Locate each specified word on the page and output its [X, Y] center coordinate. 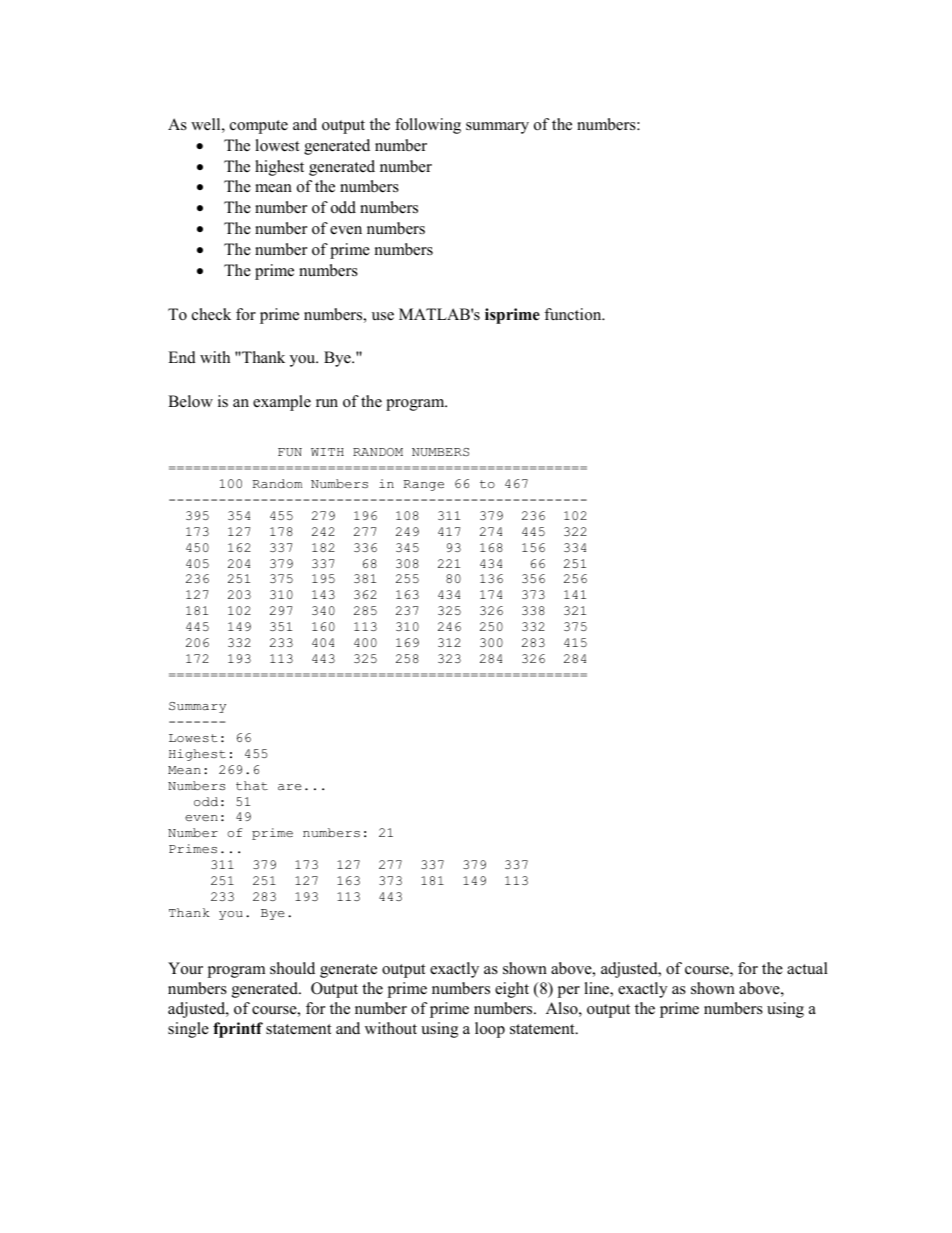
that [252, 785]
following [428, 126]
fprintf [238, 1030]
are [290, 787]
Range [424, 485]
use [383, 316]
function [574, 314]
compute [259, 127]
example [282, 403]
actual [807, 968]
